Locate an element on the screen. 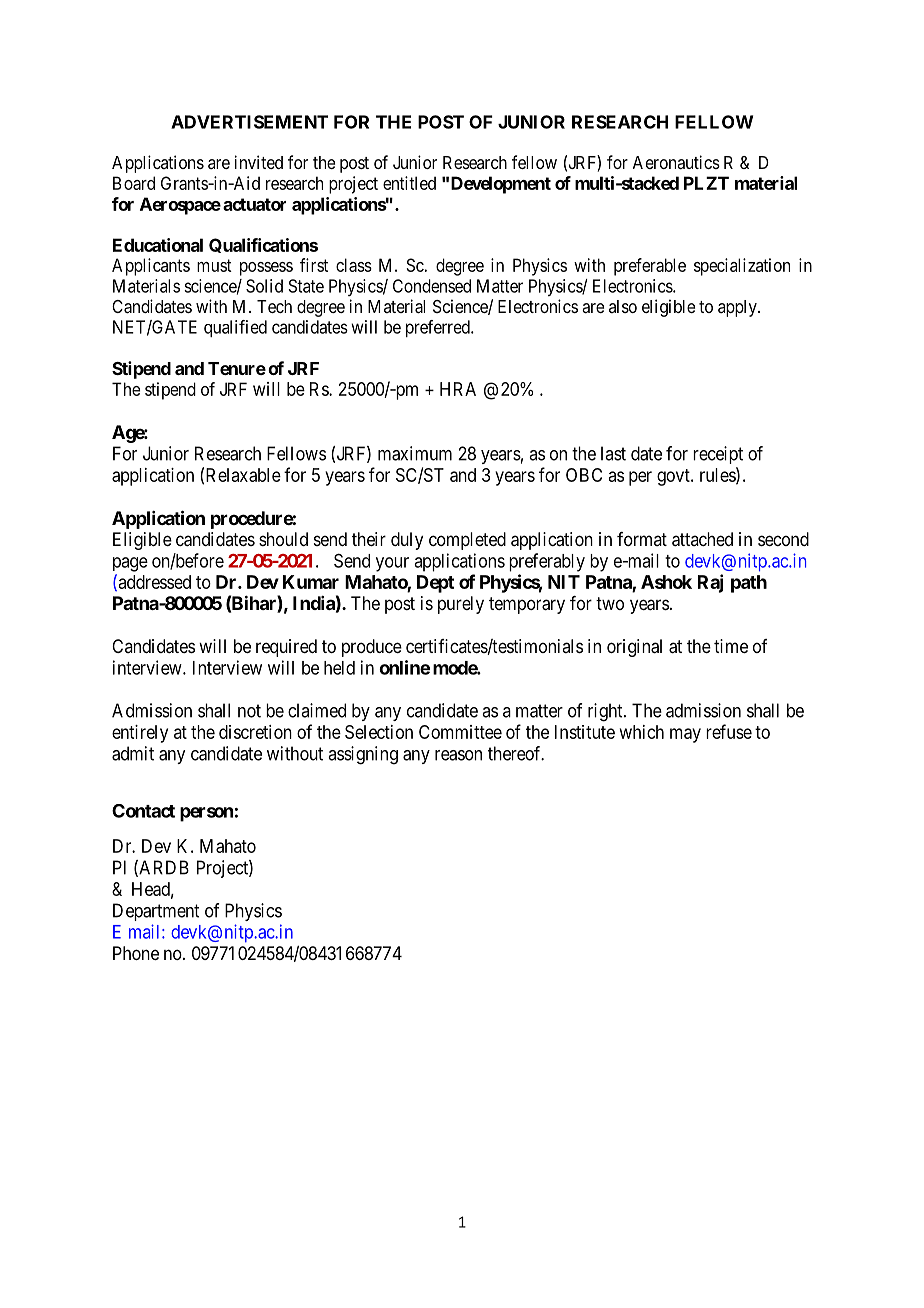  may is located at coordinates (685, 735).
